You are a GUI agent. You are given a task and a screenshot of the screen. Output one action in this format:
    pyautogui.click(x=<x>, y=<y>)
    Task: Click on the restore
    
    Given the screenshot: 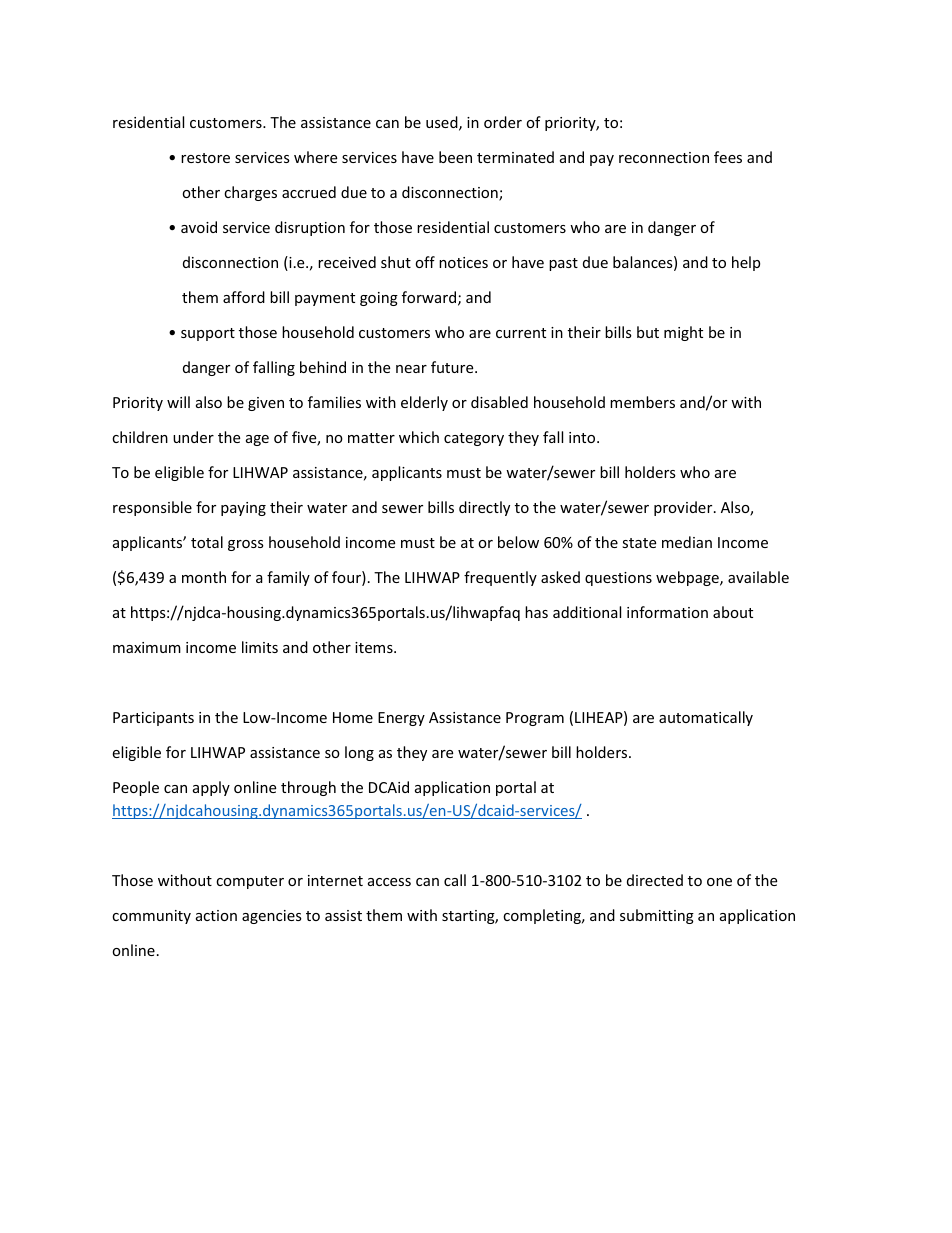 What is the action you would take?
    pyautogui.click(x=205, y=158)
